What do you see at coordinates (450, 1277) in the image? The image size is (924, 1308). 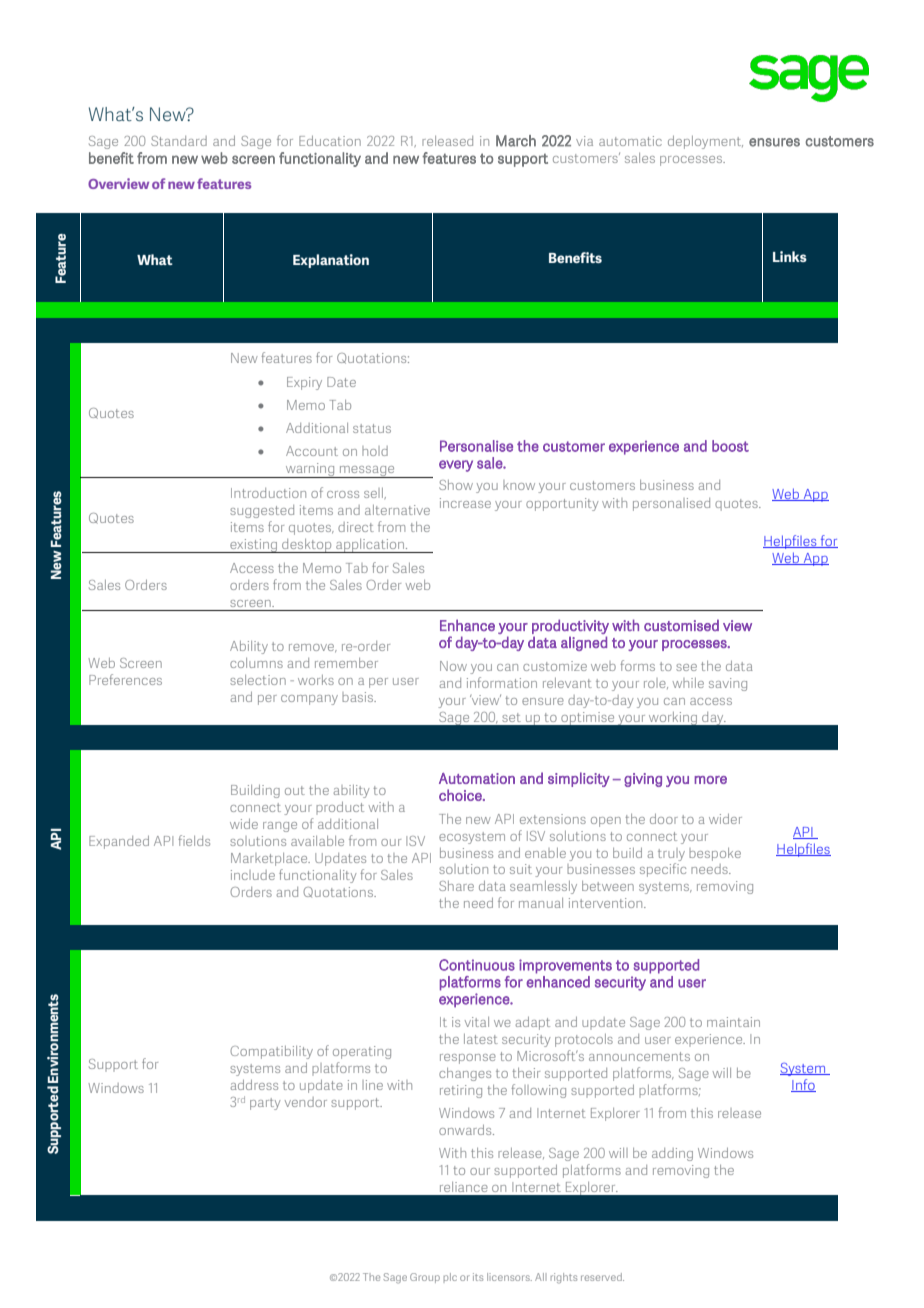 I see `plc` at bounding box center [450, 1277].
